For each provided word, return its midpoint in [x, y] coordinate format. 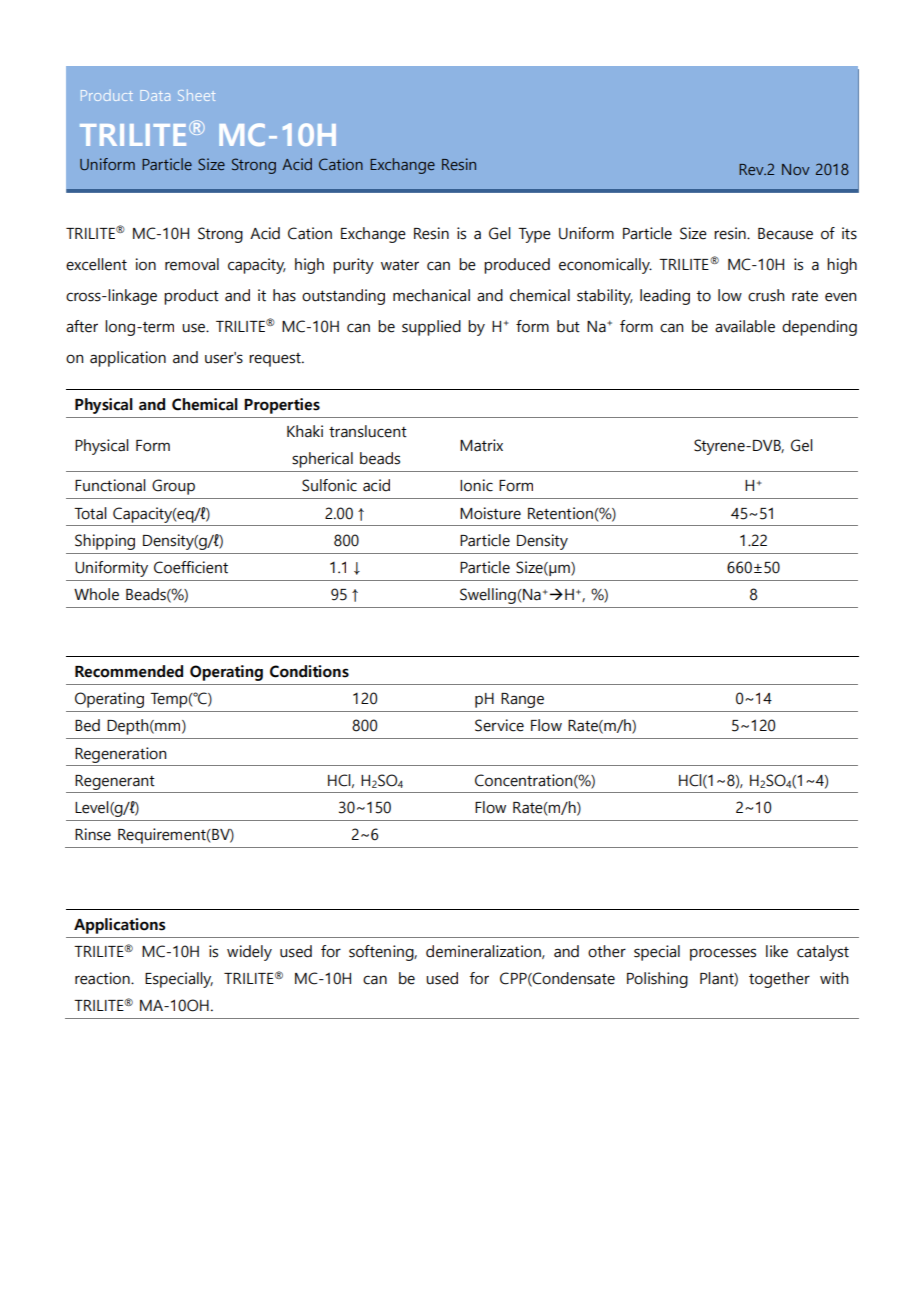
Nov [796, 169]
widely [249, 953]
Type [534, 235]
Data [155, 95]
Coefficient [191, 567]
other [607, 951]
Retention [560, 513]
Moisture [490, 513]
